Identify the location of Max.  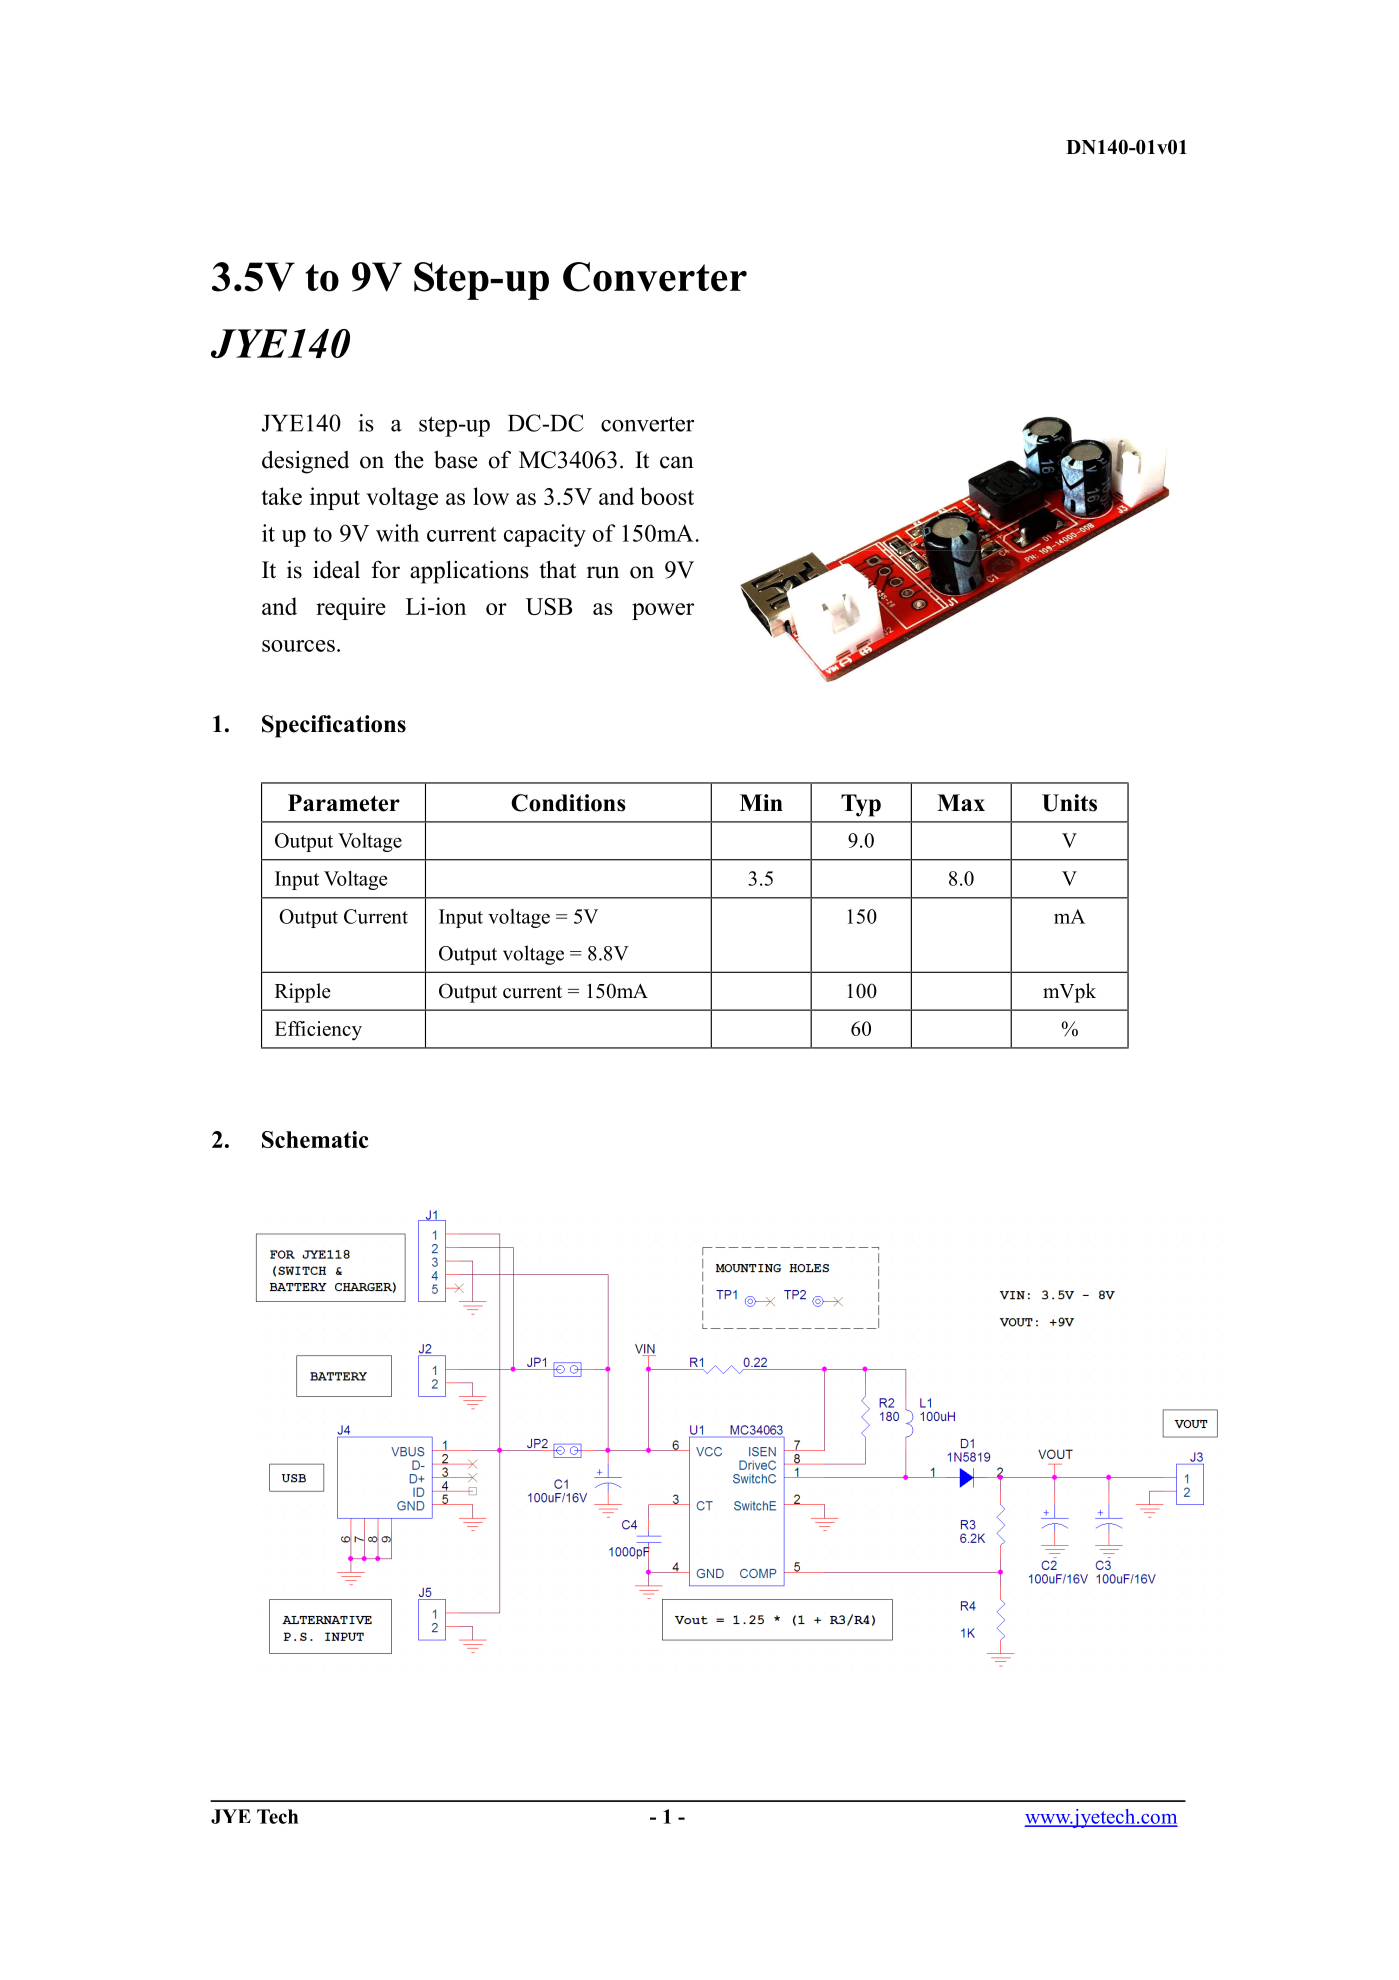
(961, 802).
